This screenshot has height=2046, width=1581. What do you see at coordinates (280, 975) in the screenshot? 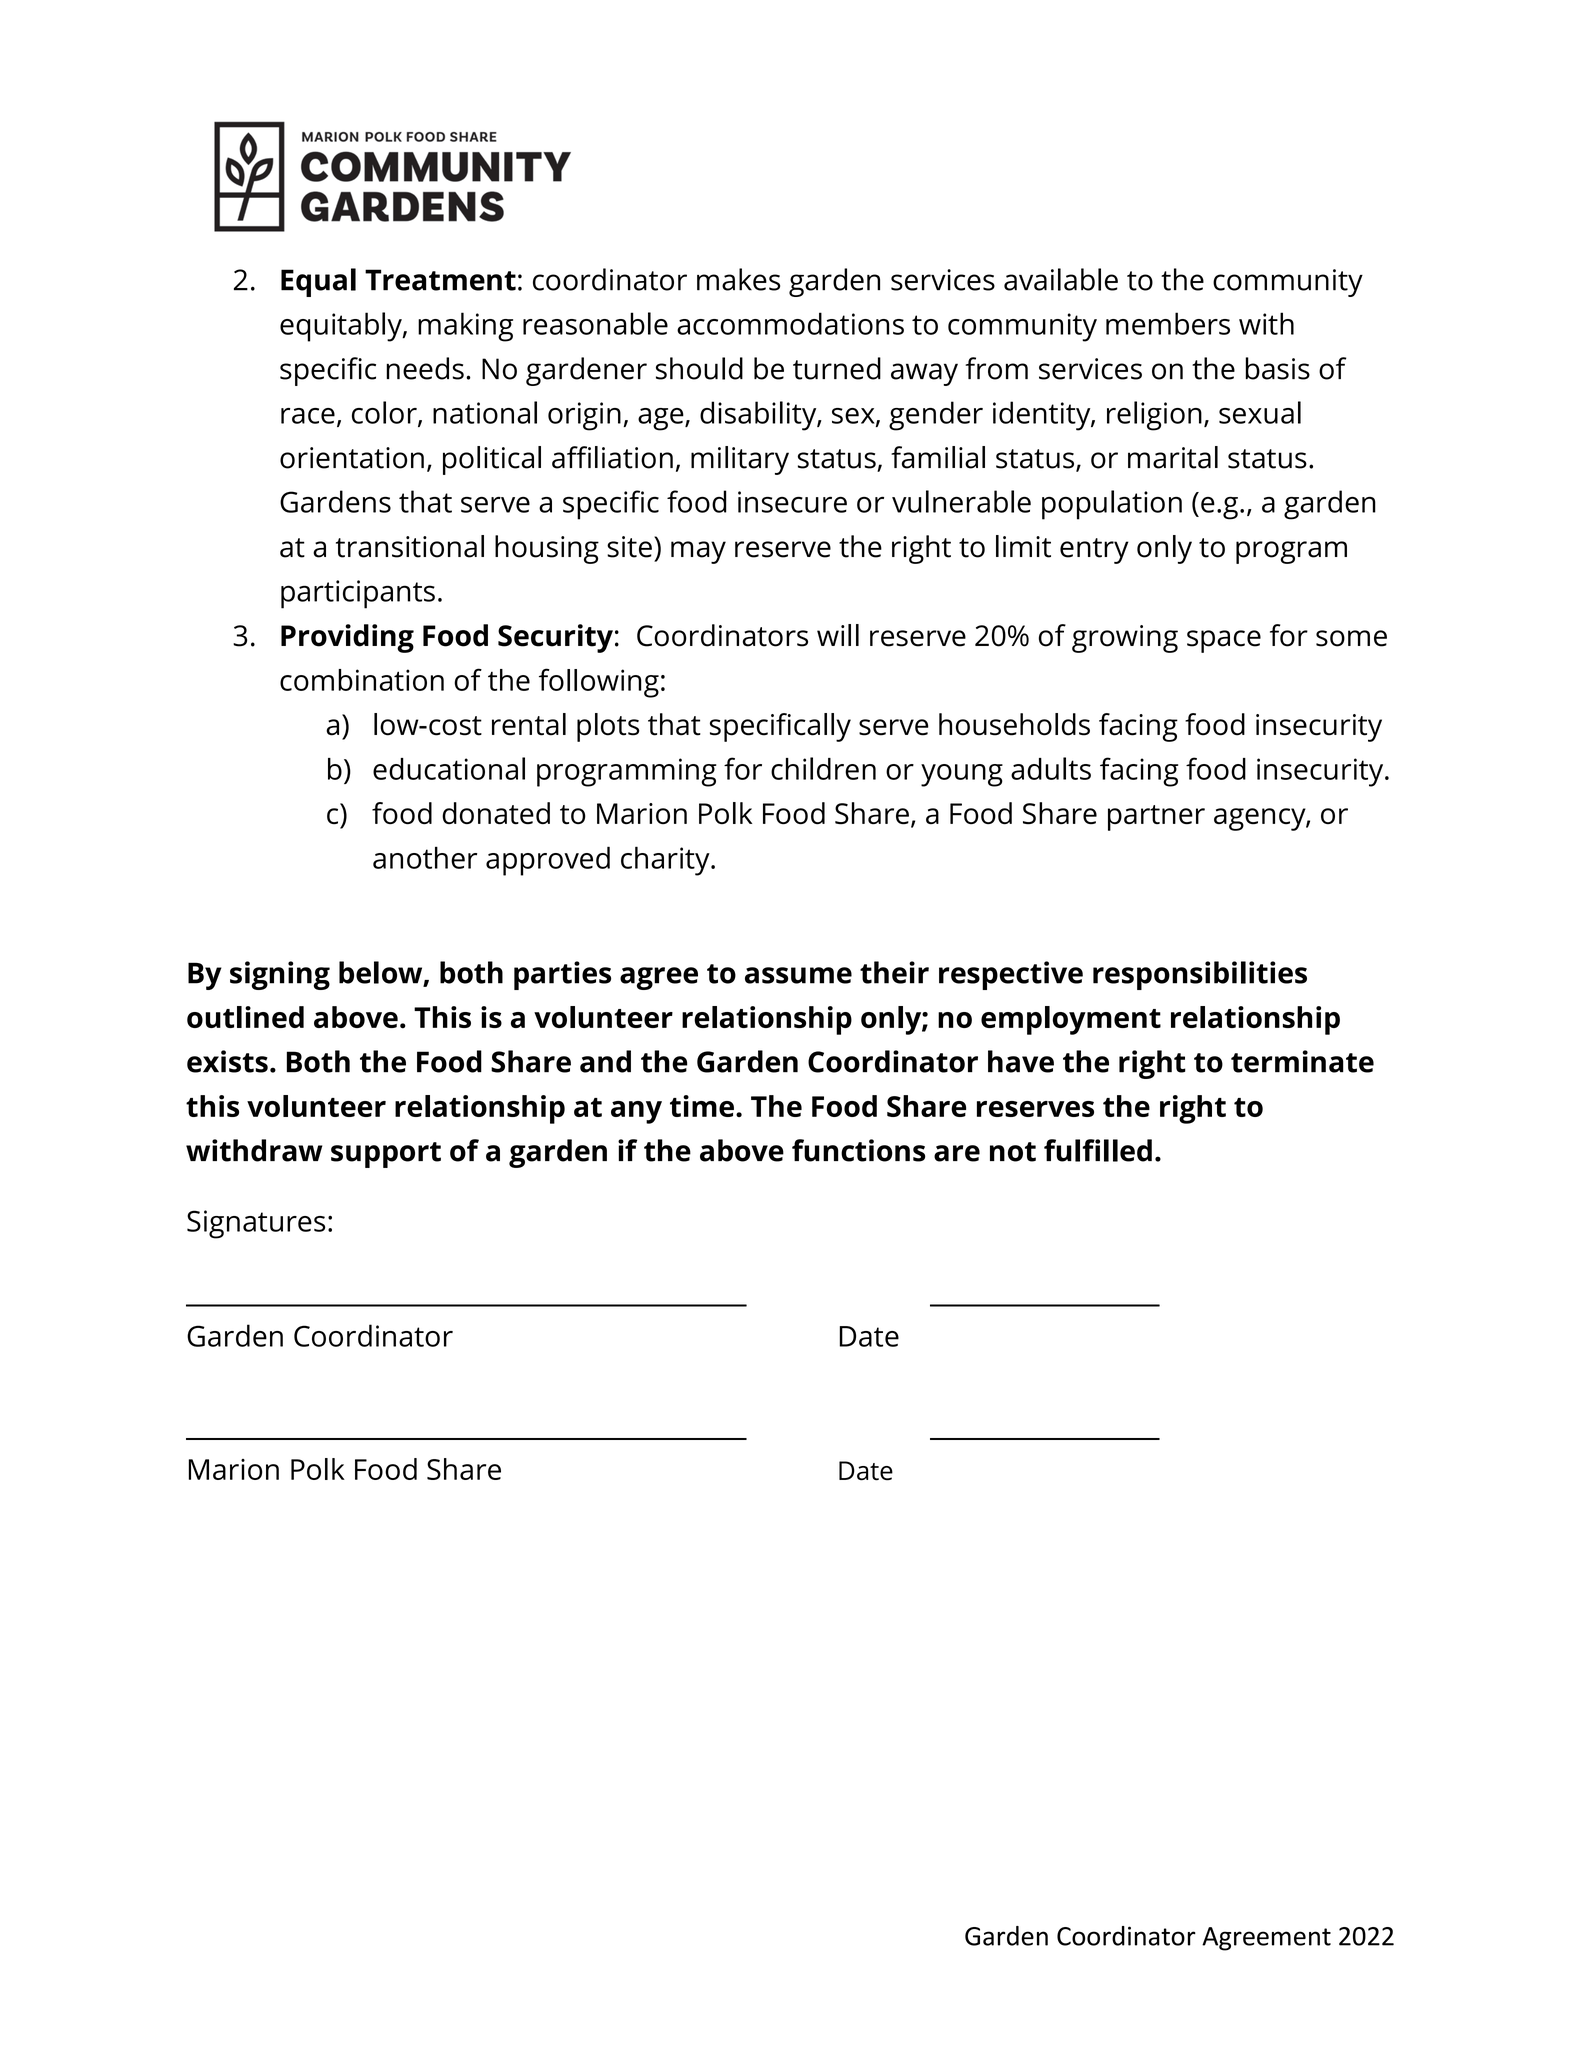
I see `signing` at bounding box center [280, 975].
